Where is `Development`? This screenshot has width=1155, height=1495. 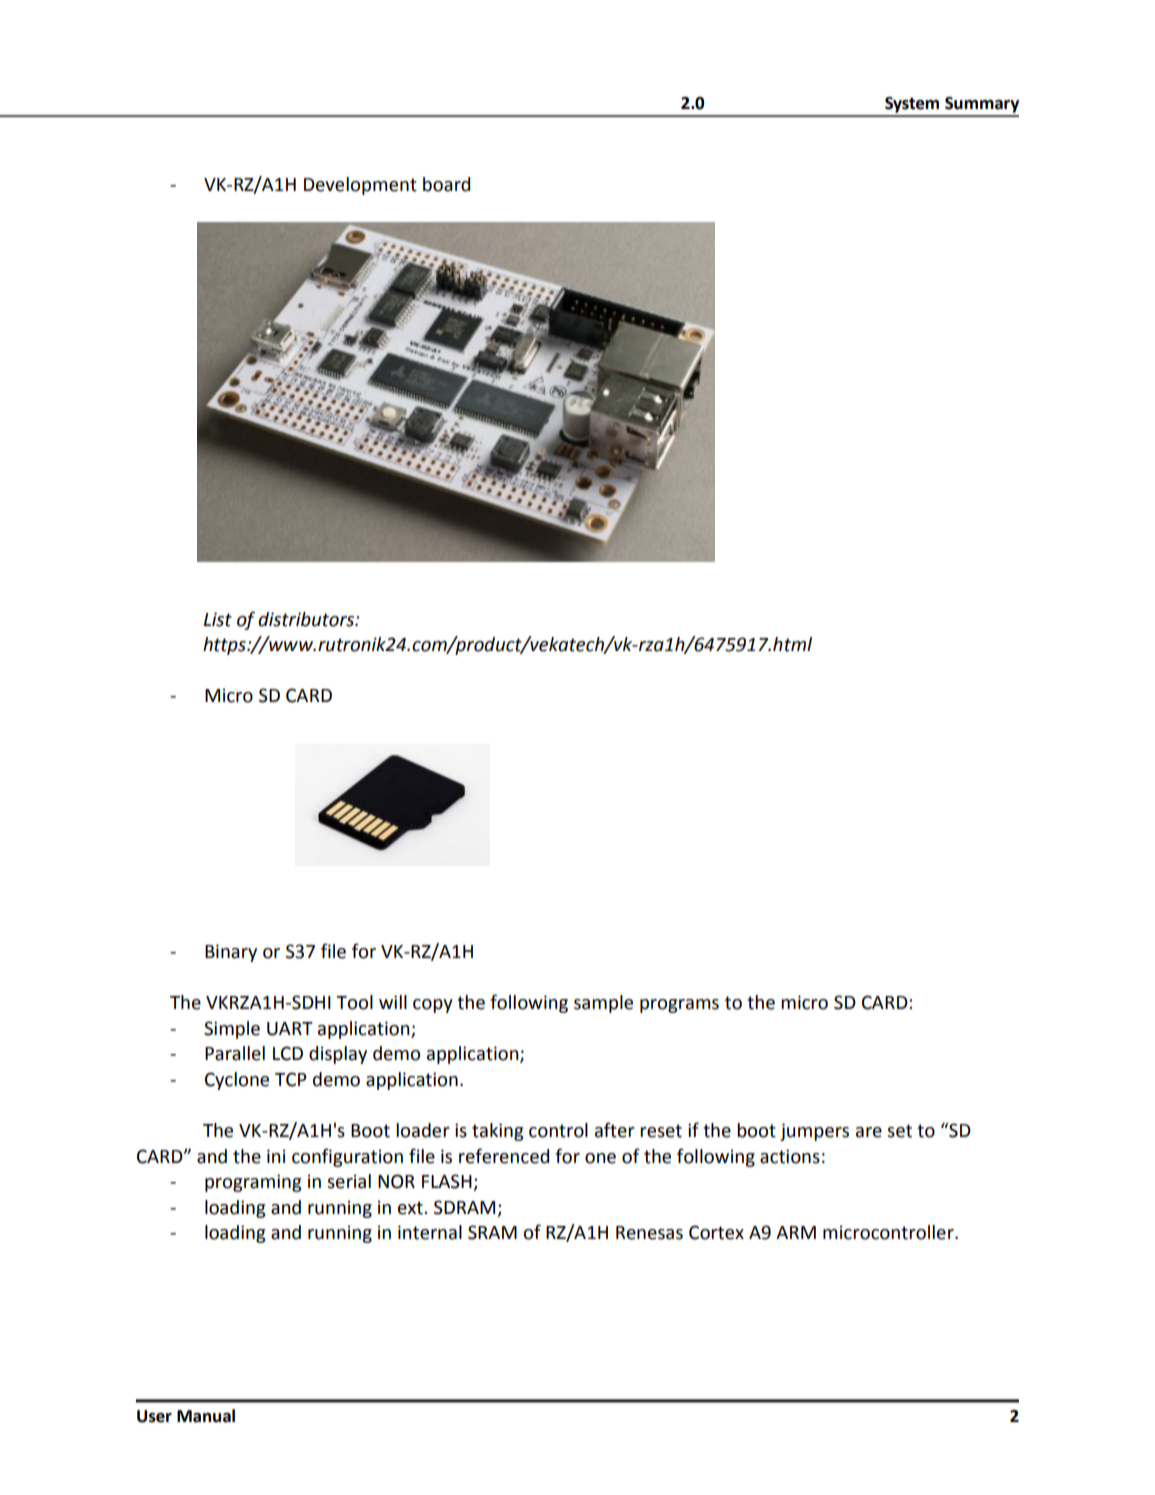 Development is located at coordinates (360, 186).
